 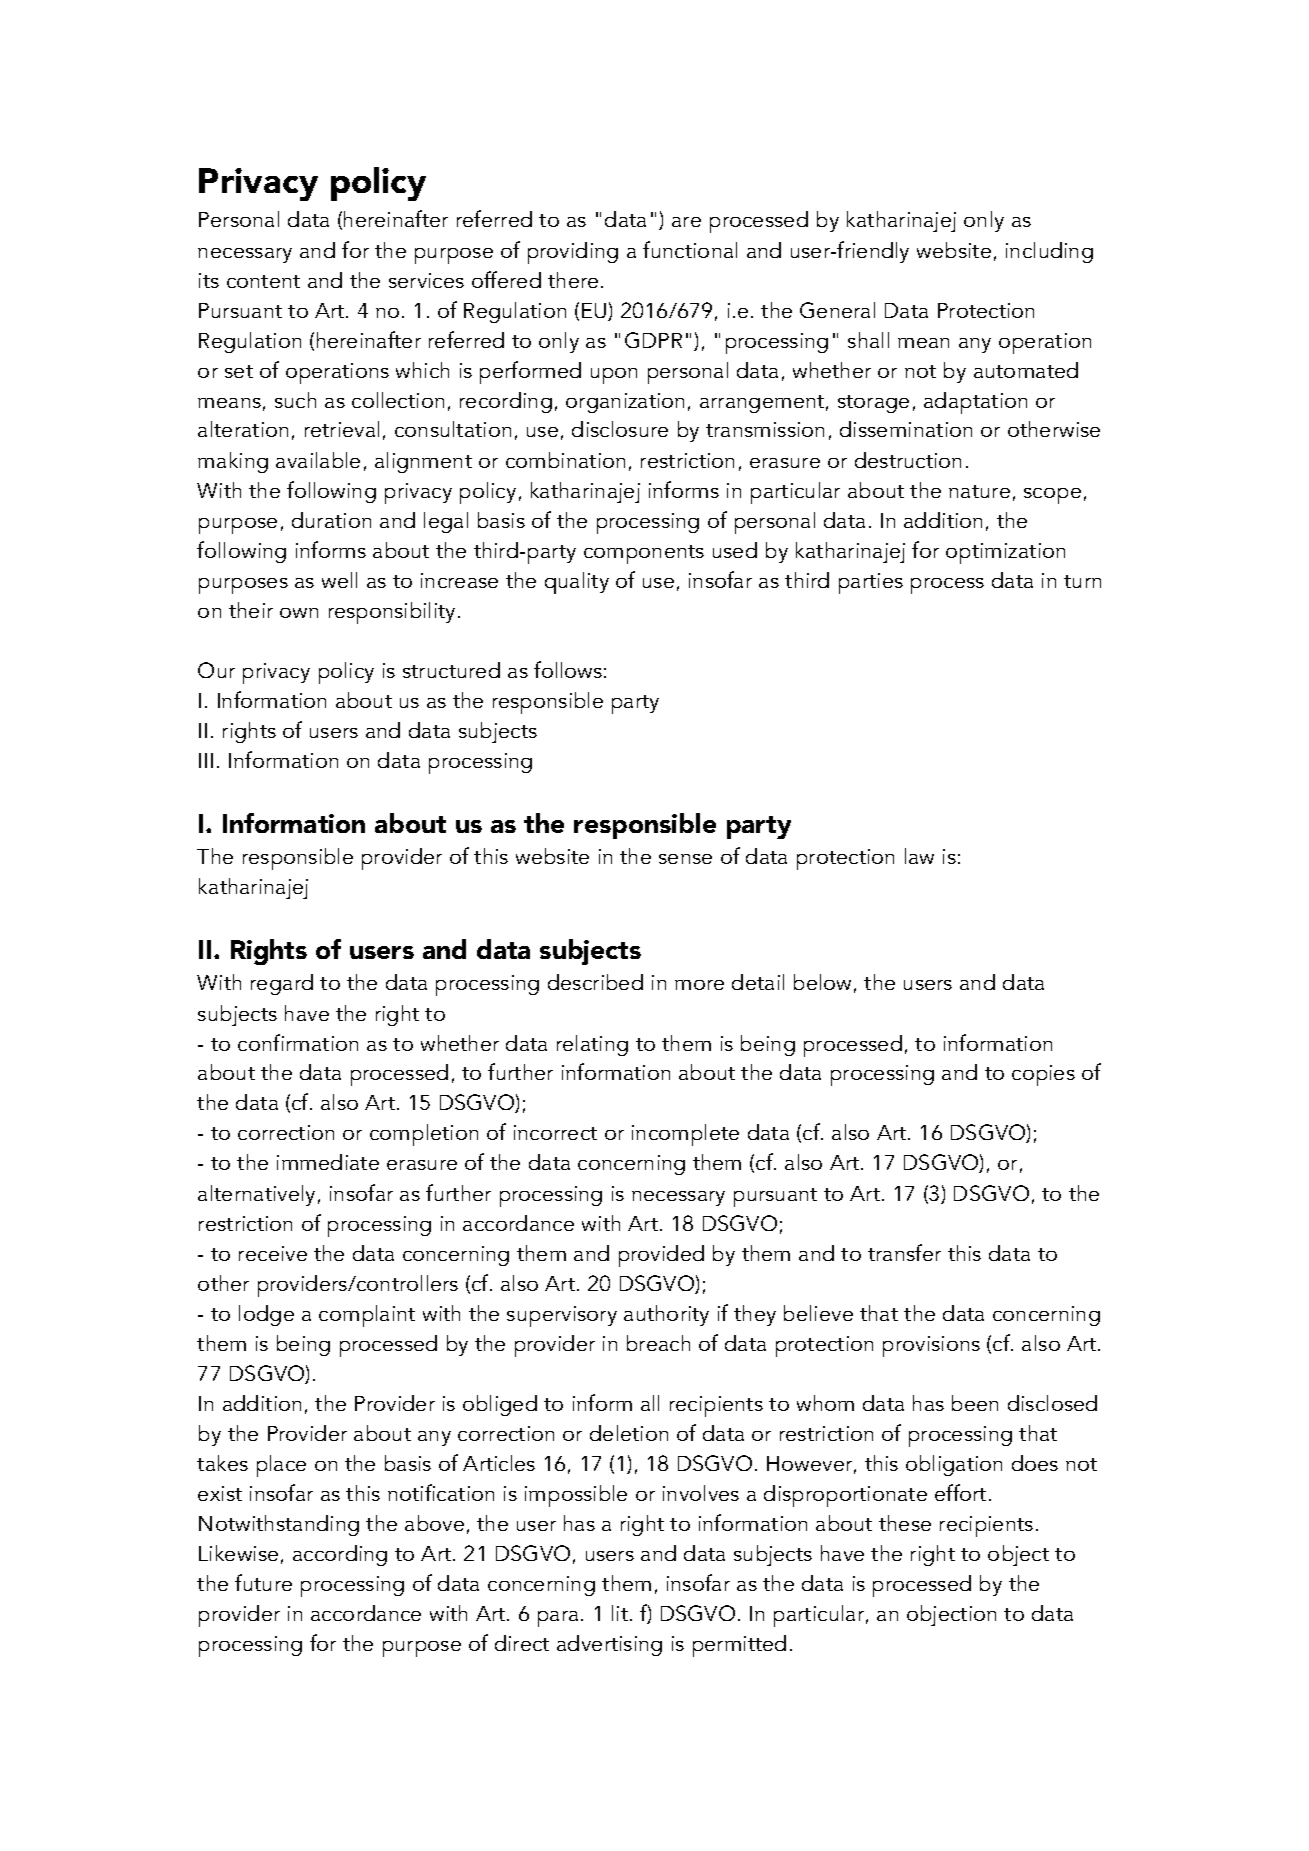 What do you see at coordinates (1049, 252) in the image?
I see `including` at bounding box center [1049, 252].
